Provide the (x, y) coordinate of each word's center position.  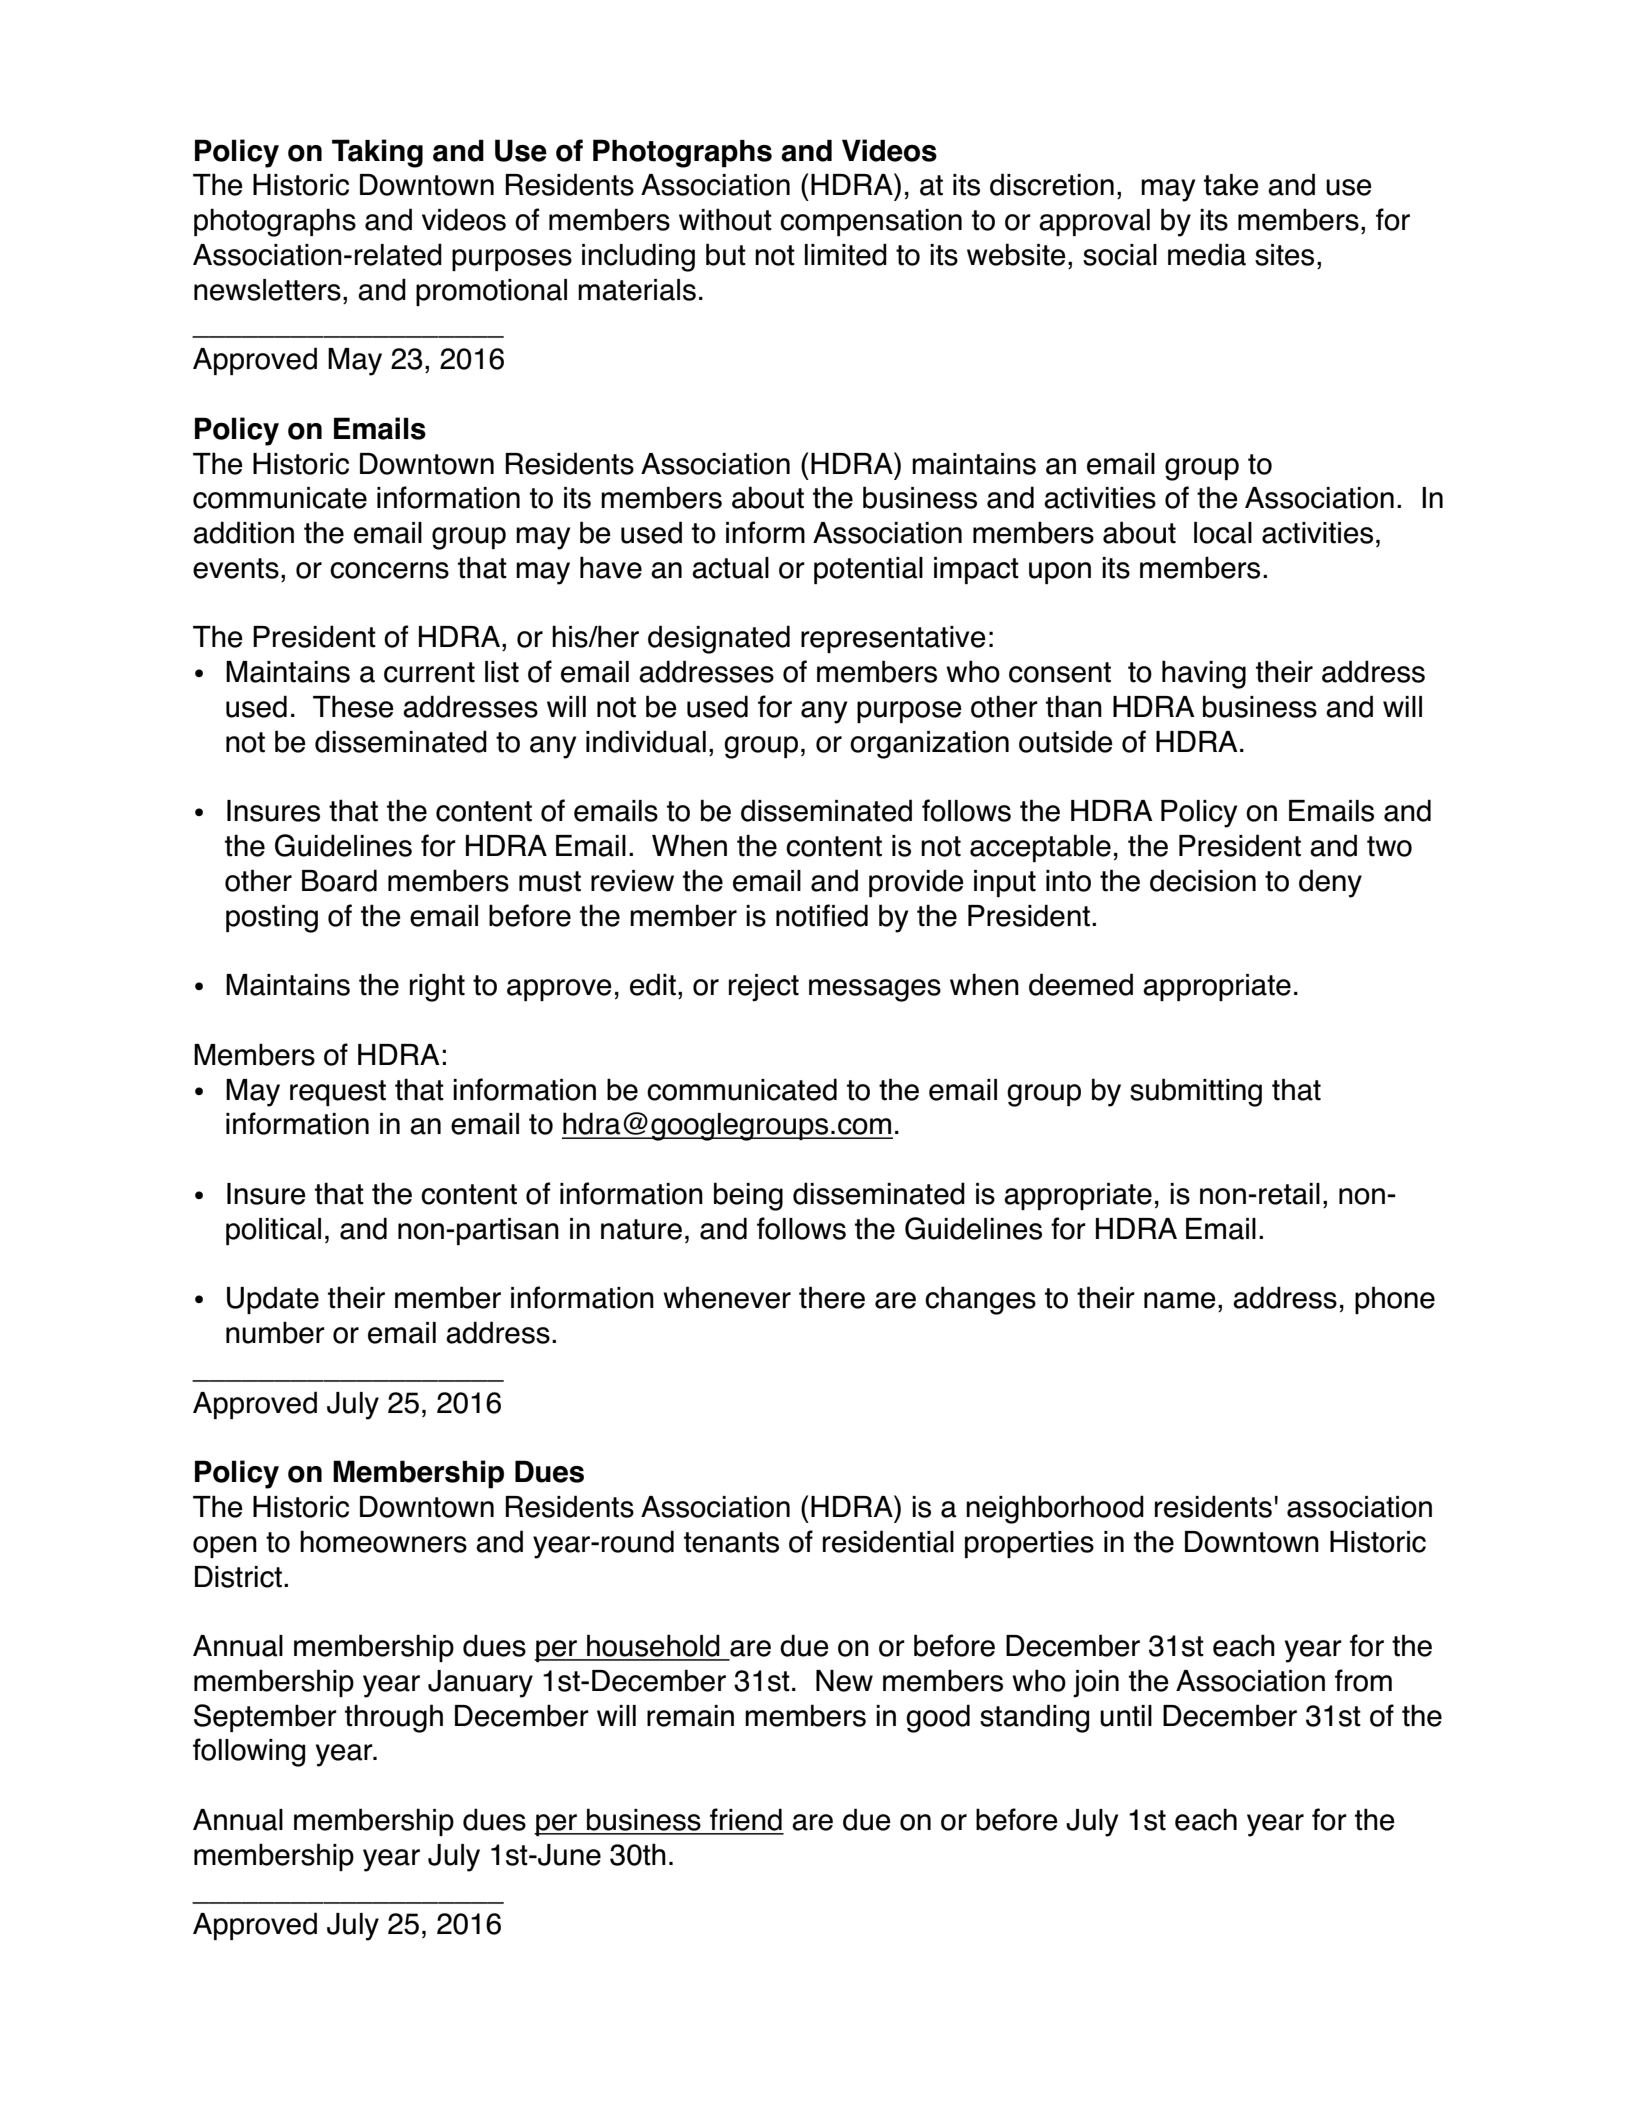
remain (690, 1716)
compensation (871, 222)
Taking (377, 153)
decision (1203, 880)
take (1231, 185)
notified (822, 915)
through (394, 1718)
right (437, 987)
